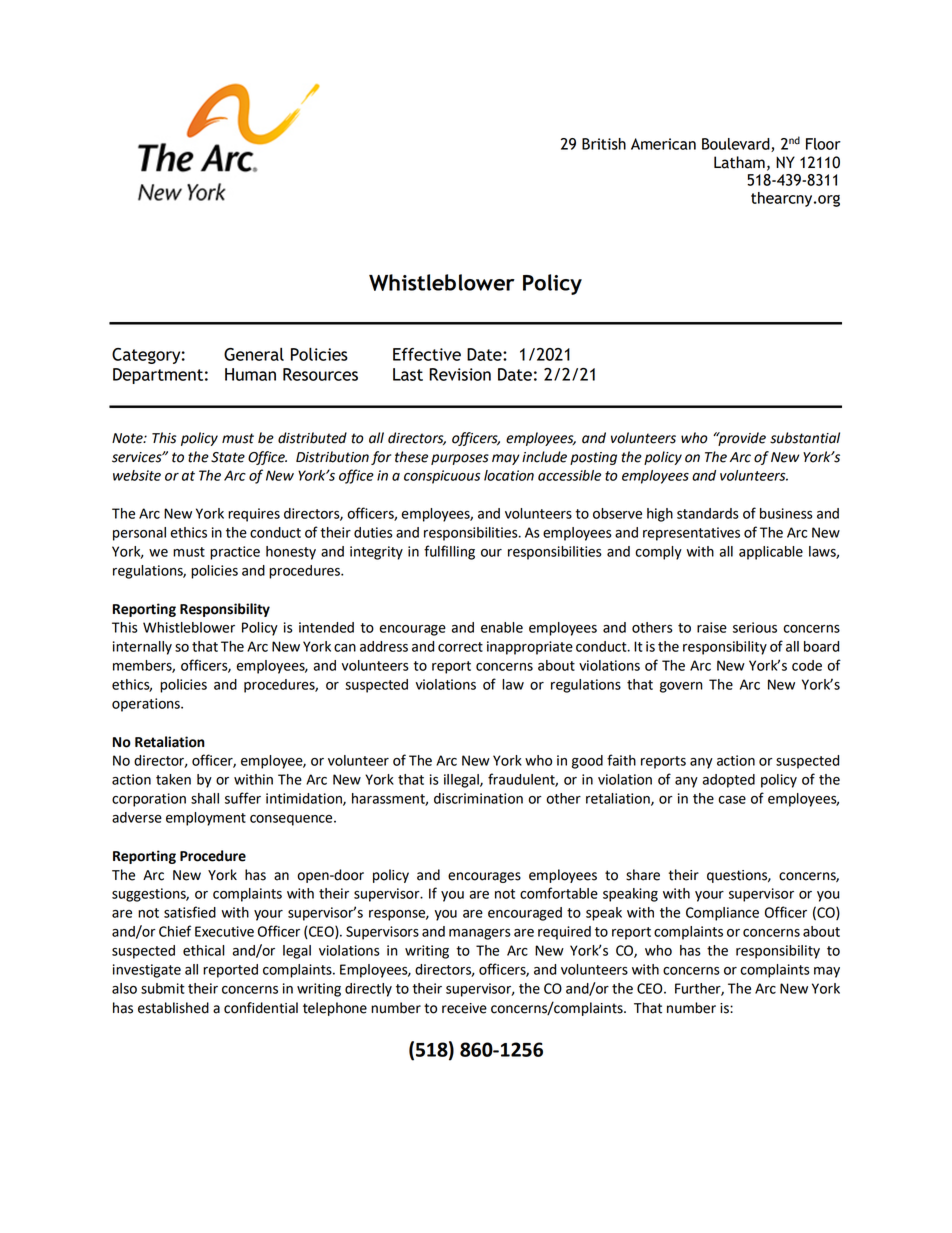  I want to click on Latham, so click(739, 162).
